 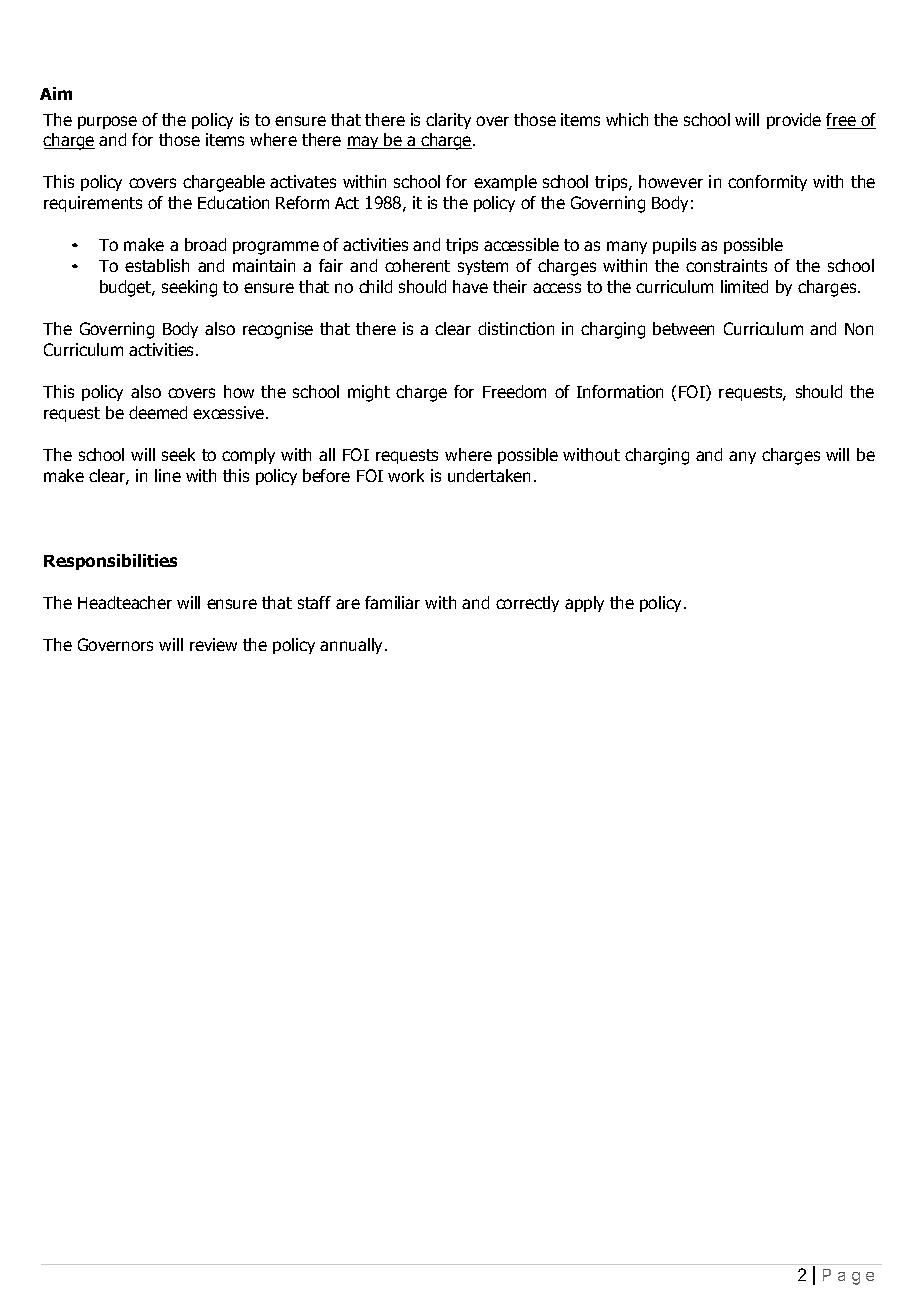 I want to click on provide, so click(x=794, y=121).
